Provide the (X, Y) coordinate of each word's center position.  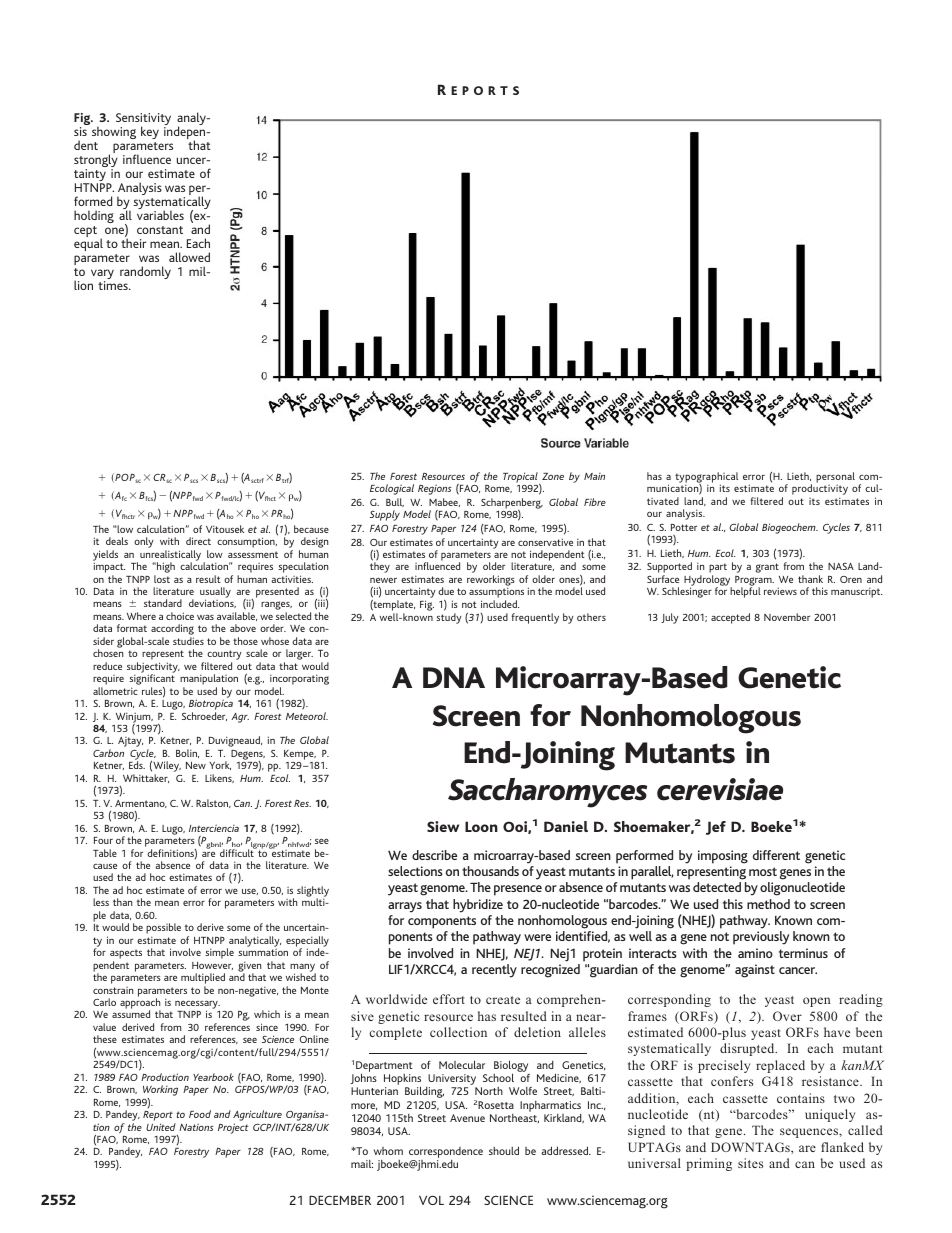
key (150, 132)
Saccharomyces (547, 793)
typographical (706, 478)
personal (835, 477)
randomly (145, 272)
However (212, 966)
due (446, 591)
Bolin (187, 753)
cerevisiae (720, 789)
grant (767, 568)
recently (494, 971)
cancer (798, 970)
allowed (189, 257)
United (161, 1127)
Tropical (521, 478)
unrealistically (172, 556)
